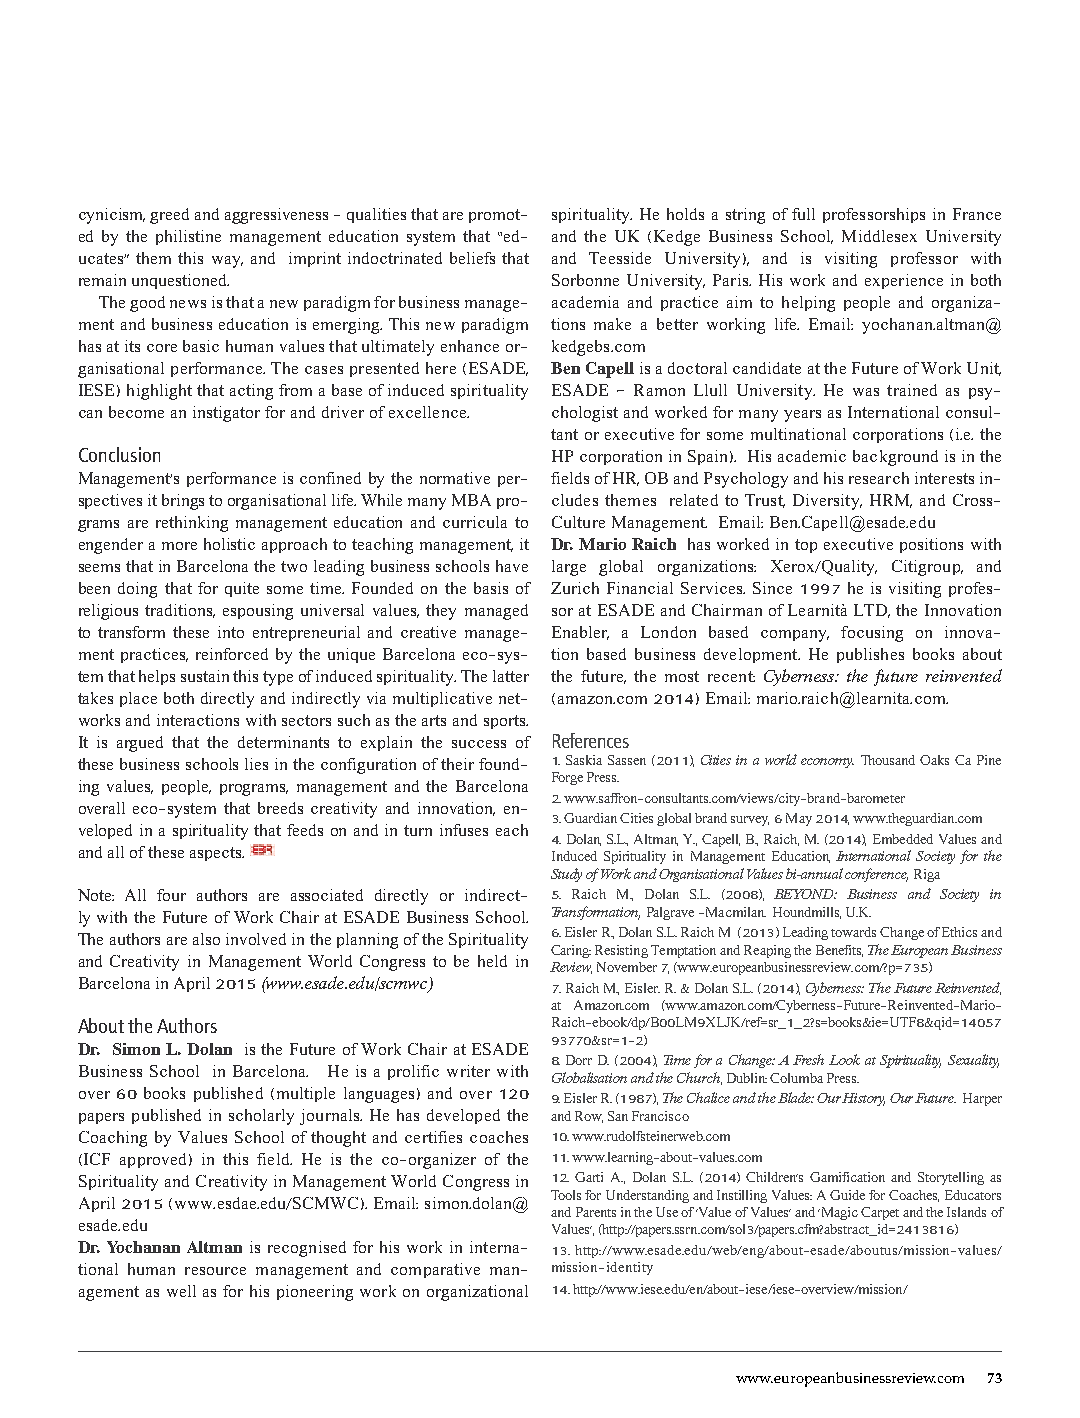 The image size is (1080, 1418). I want to click on resource, so click(215, 1271).
